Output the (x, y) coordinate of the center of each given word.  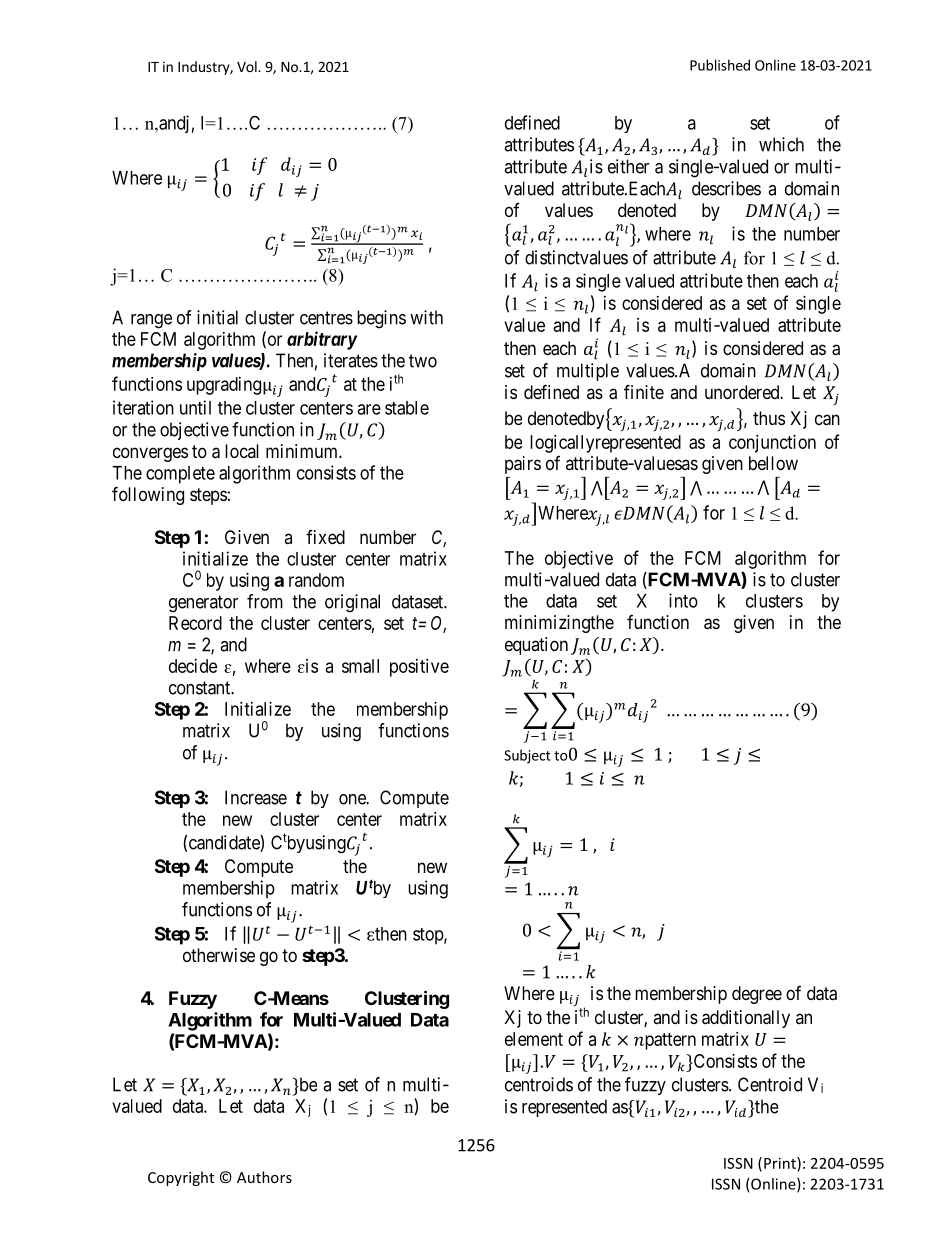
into (683, 600)
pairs (523, 465)
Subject (527, 756)
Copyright (181, 1178)
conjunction (772, 444)
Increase (256, 797)
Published (720, 65)
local (242, 451)
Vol (248, 66)
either (628, 166)
